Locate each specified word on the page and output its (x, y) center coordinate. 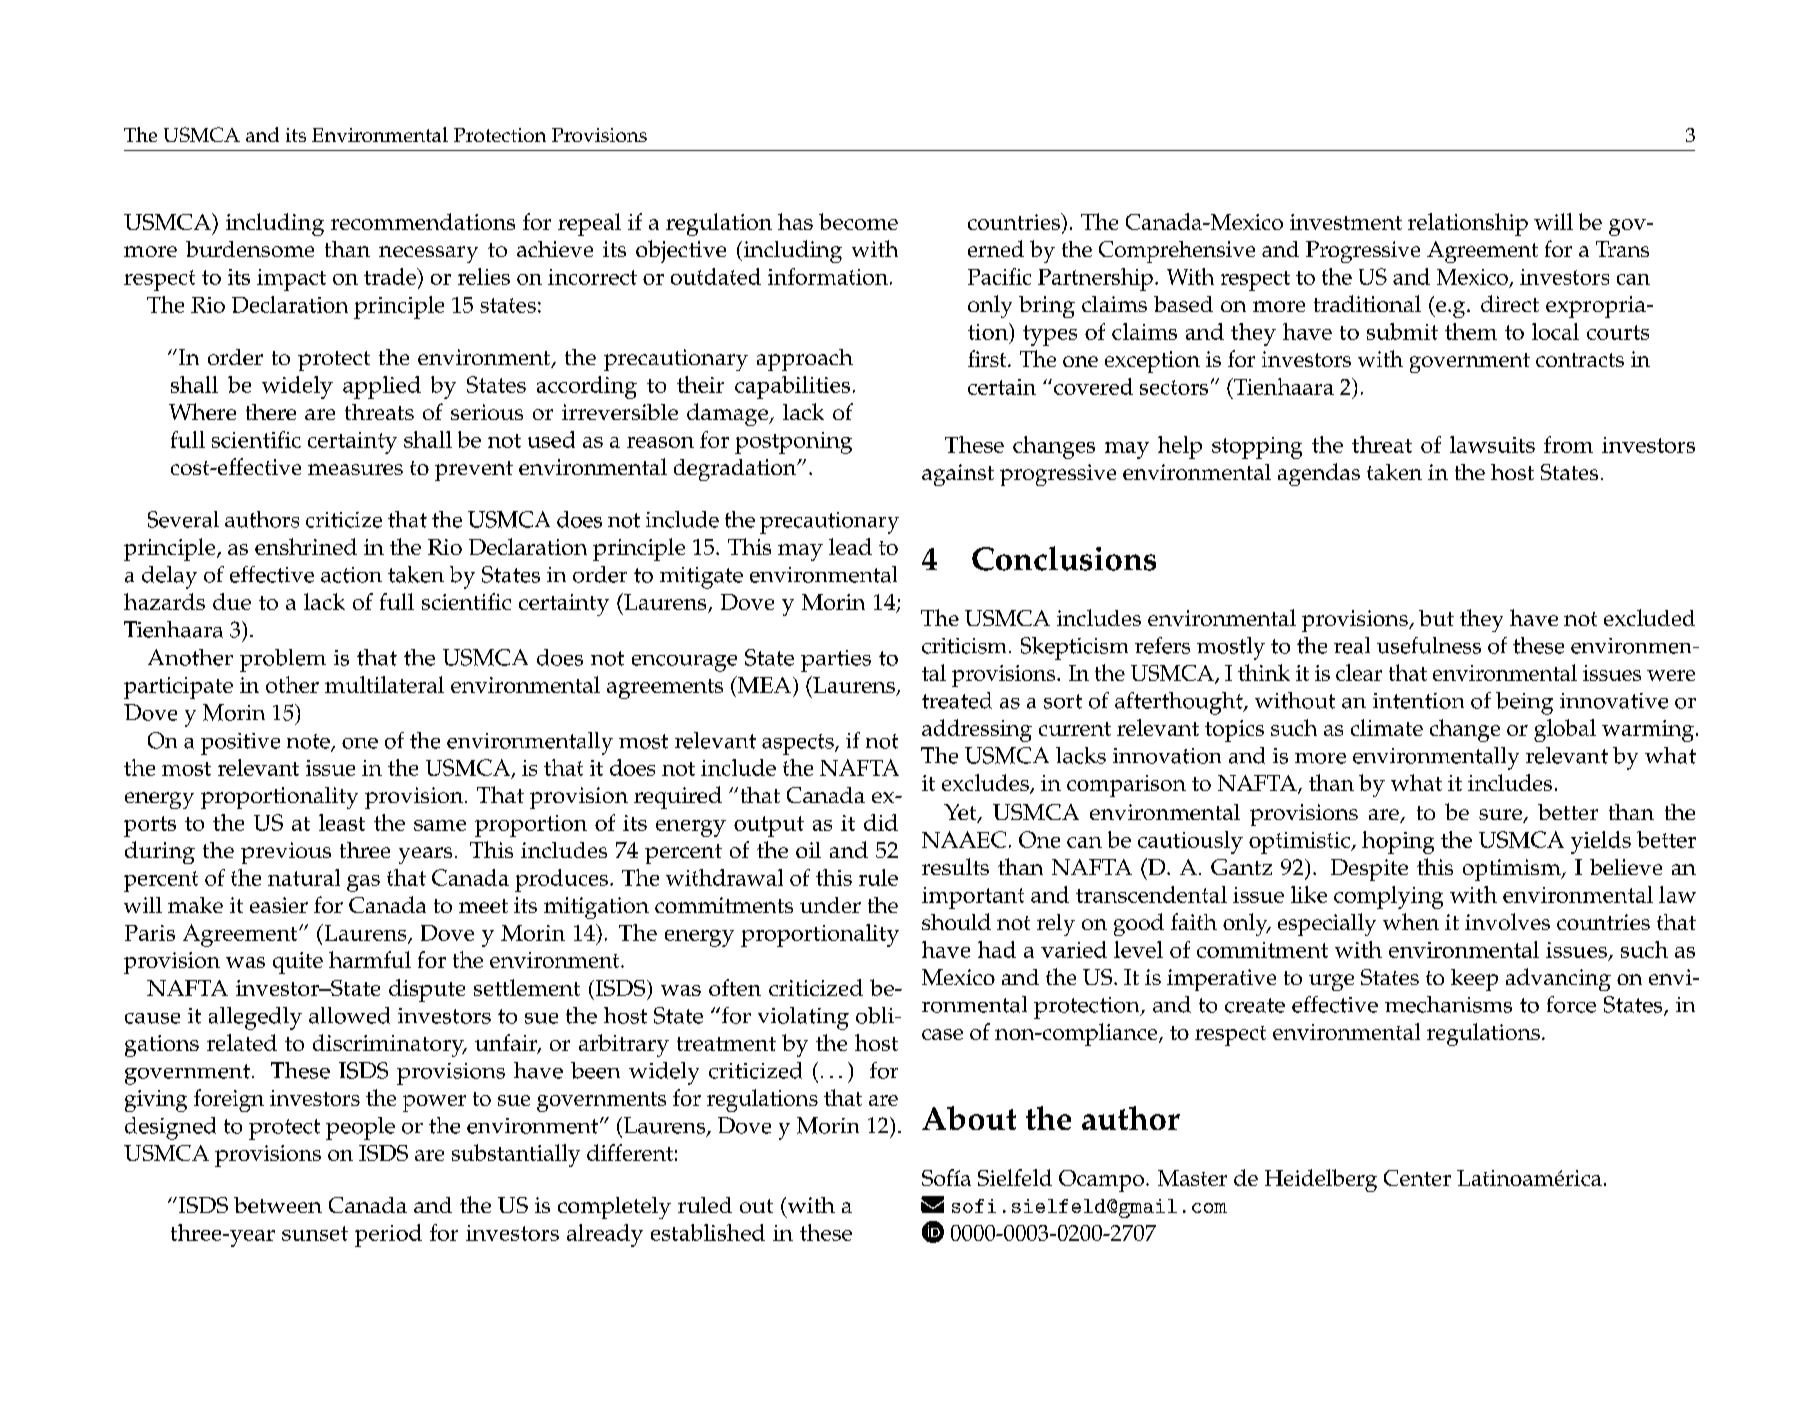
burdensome (250, 249)
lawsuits (1492, 444)
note (309, 742)
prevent (474, 471)
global (1565, 730)
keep (1474, 980)
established (708, 1232)
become (858, 221)
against (958, 475)
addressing (977, 730)
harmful (370, 959)
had (997, 949)
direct (1510, 303)
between (278, 1205)
